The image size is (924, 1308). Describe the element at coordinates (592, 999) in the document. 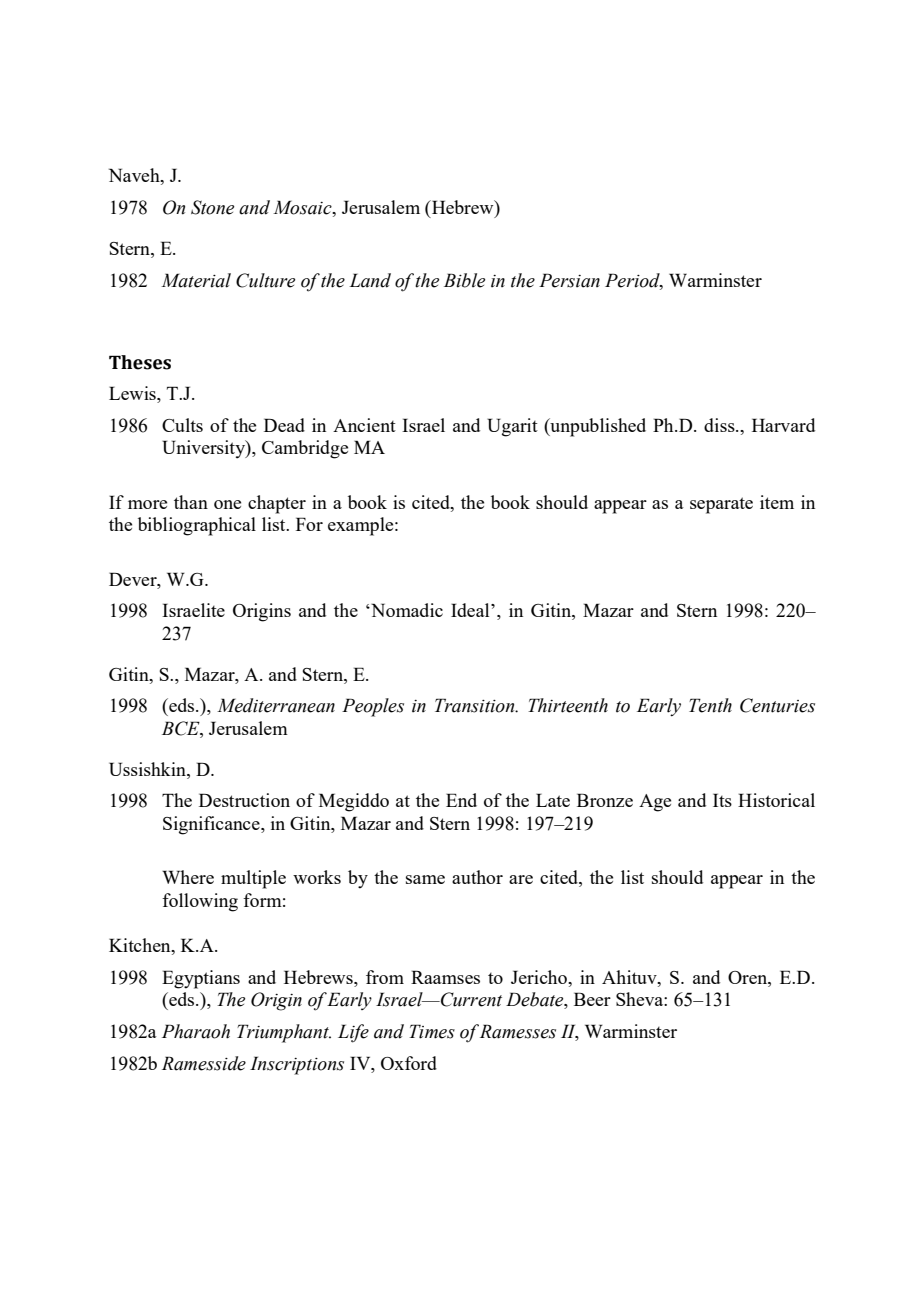

I see `Beer` at that location.
